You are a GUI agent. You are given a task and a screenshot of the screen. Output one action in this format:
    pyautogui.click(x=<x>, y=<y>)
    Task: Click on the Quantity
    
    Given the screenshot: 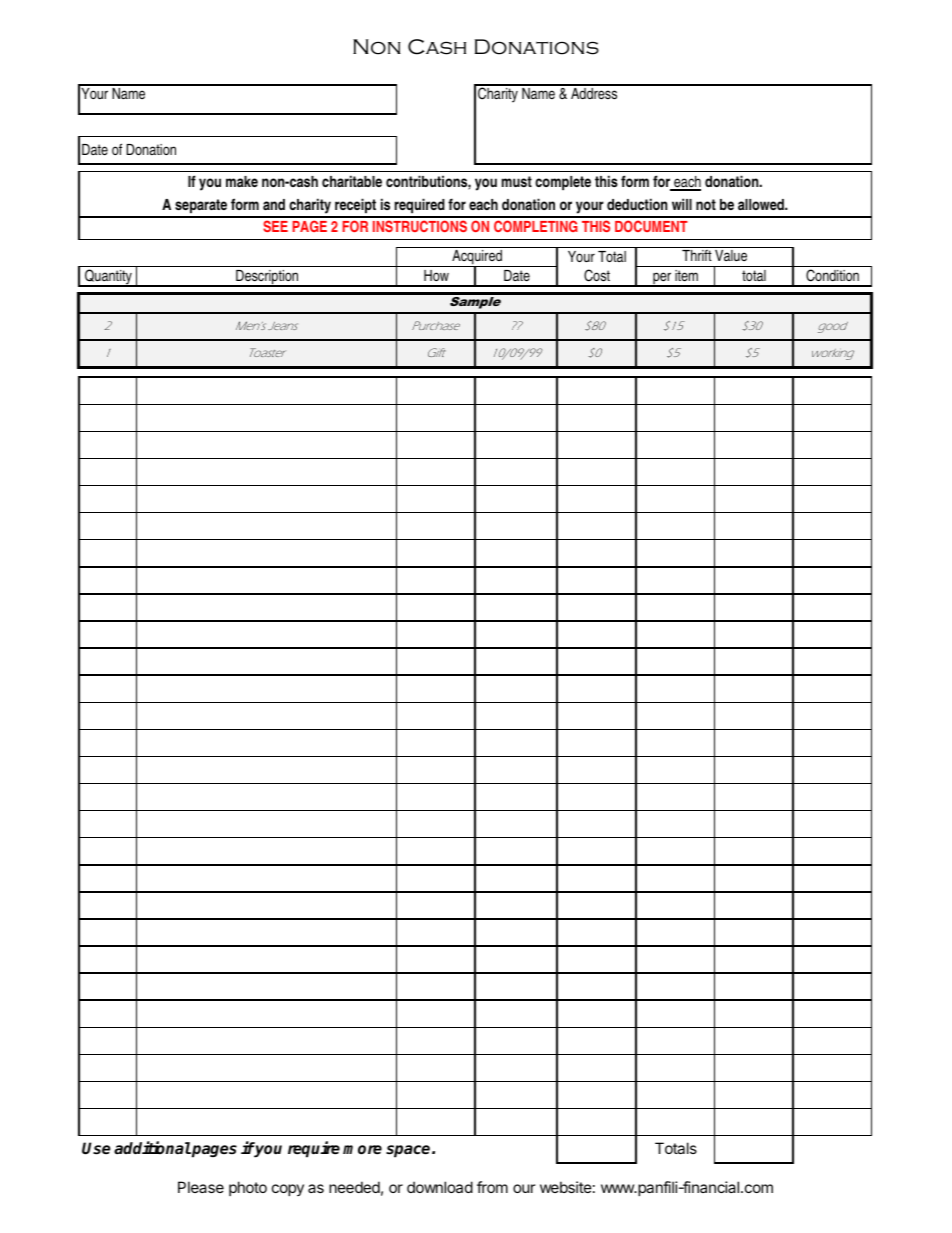 What is the action you would take?
    pyautogui.click(x=108, y=278)
